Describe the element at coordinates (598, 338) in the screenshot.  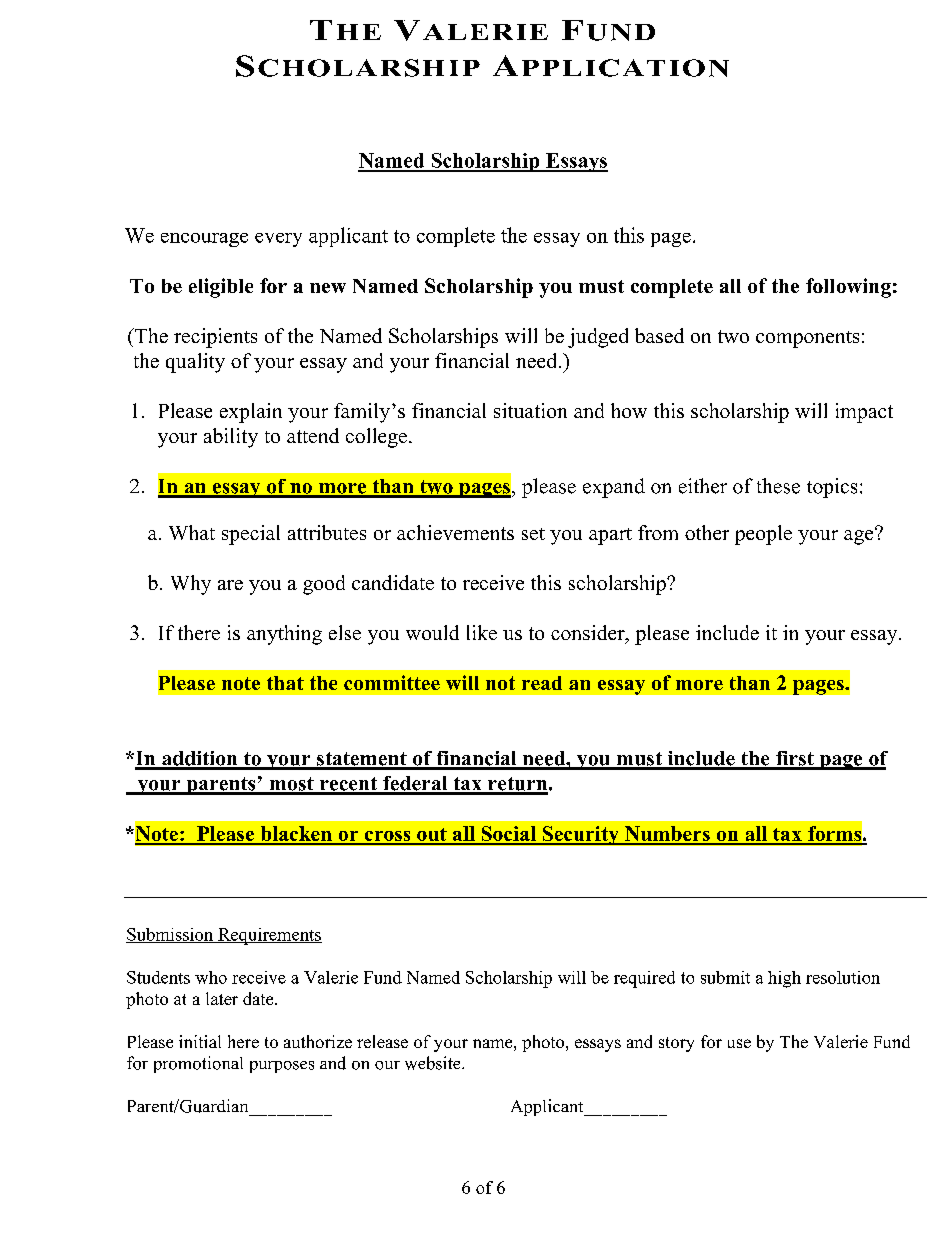
I see `judged` at that location.
